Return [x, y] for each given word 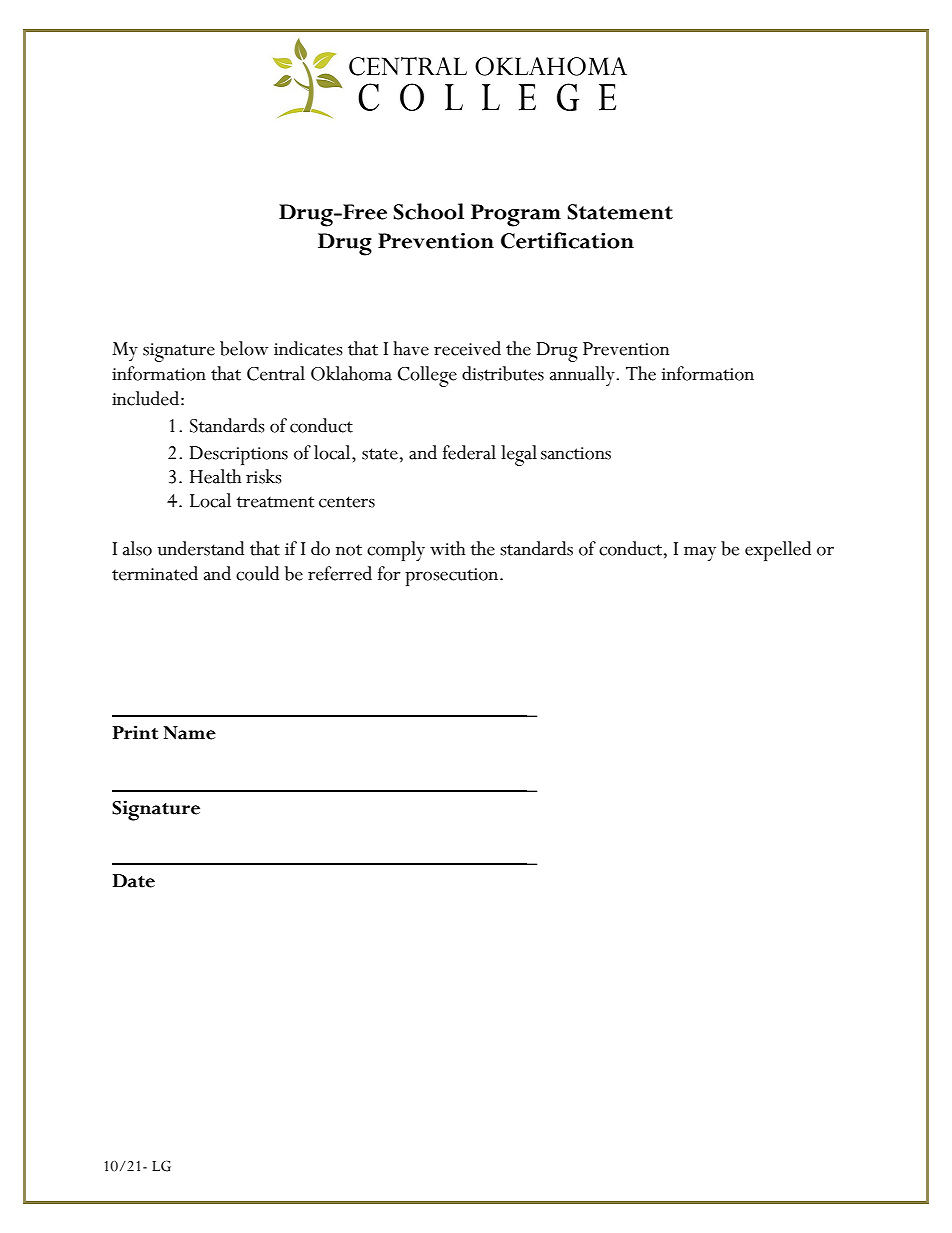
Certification [567, 240]
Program [516, 215]
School [429, 211]
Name [189, 733]
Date [134, 881]
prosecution [453, 577]
